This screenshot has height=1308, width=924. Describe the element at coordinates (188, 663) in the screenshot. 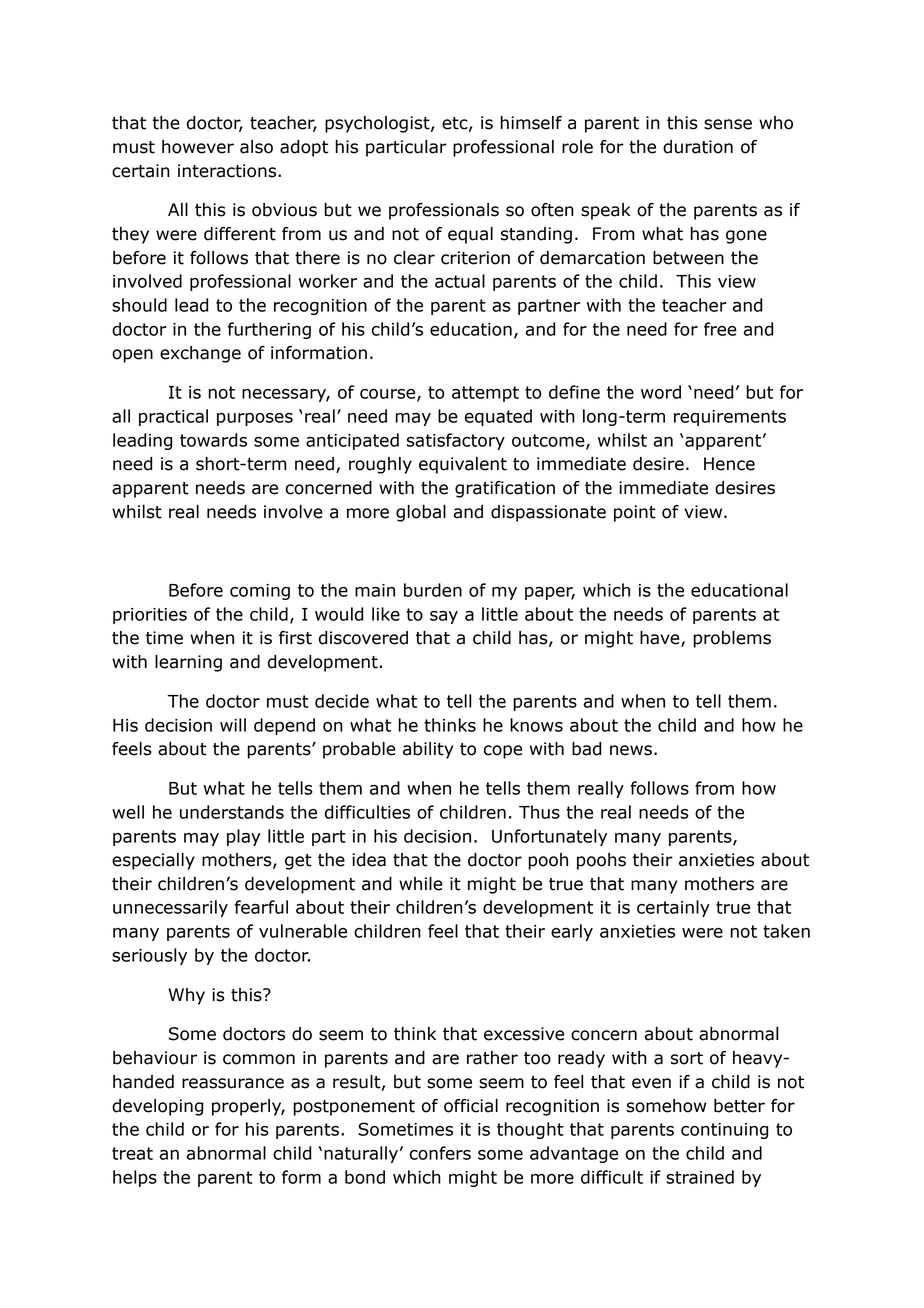

I see `learning` at that location.
